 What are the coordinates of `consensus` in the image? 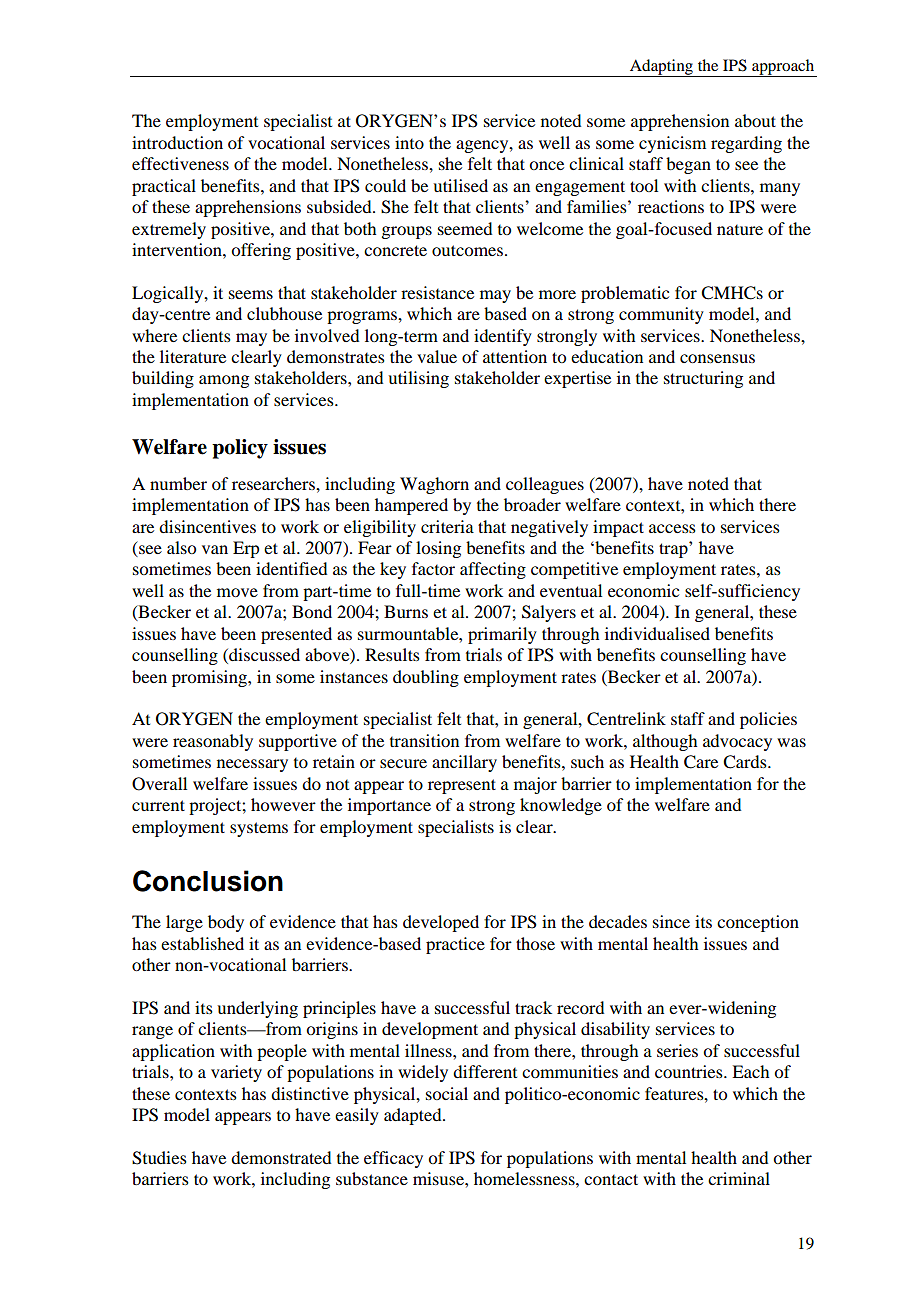 It's located at (717, 358).
